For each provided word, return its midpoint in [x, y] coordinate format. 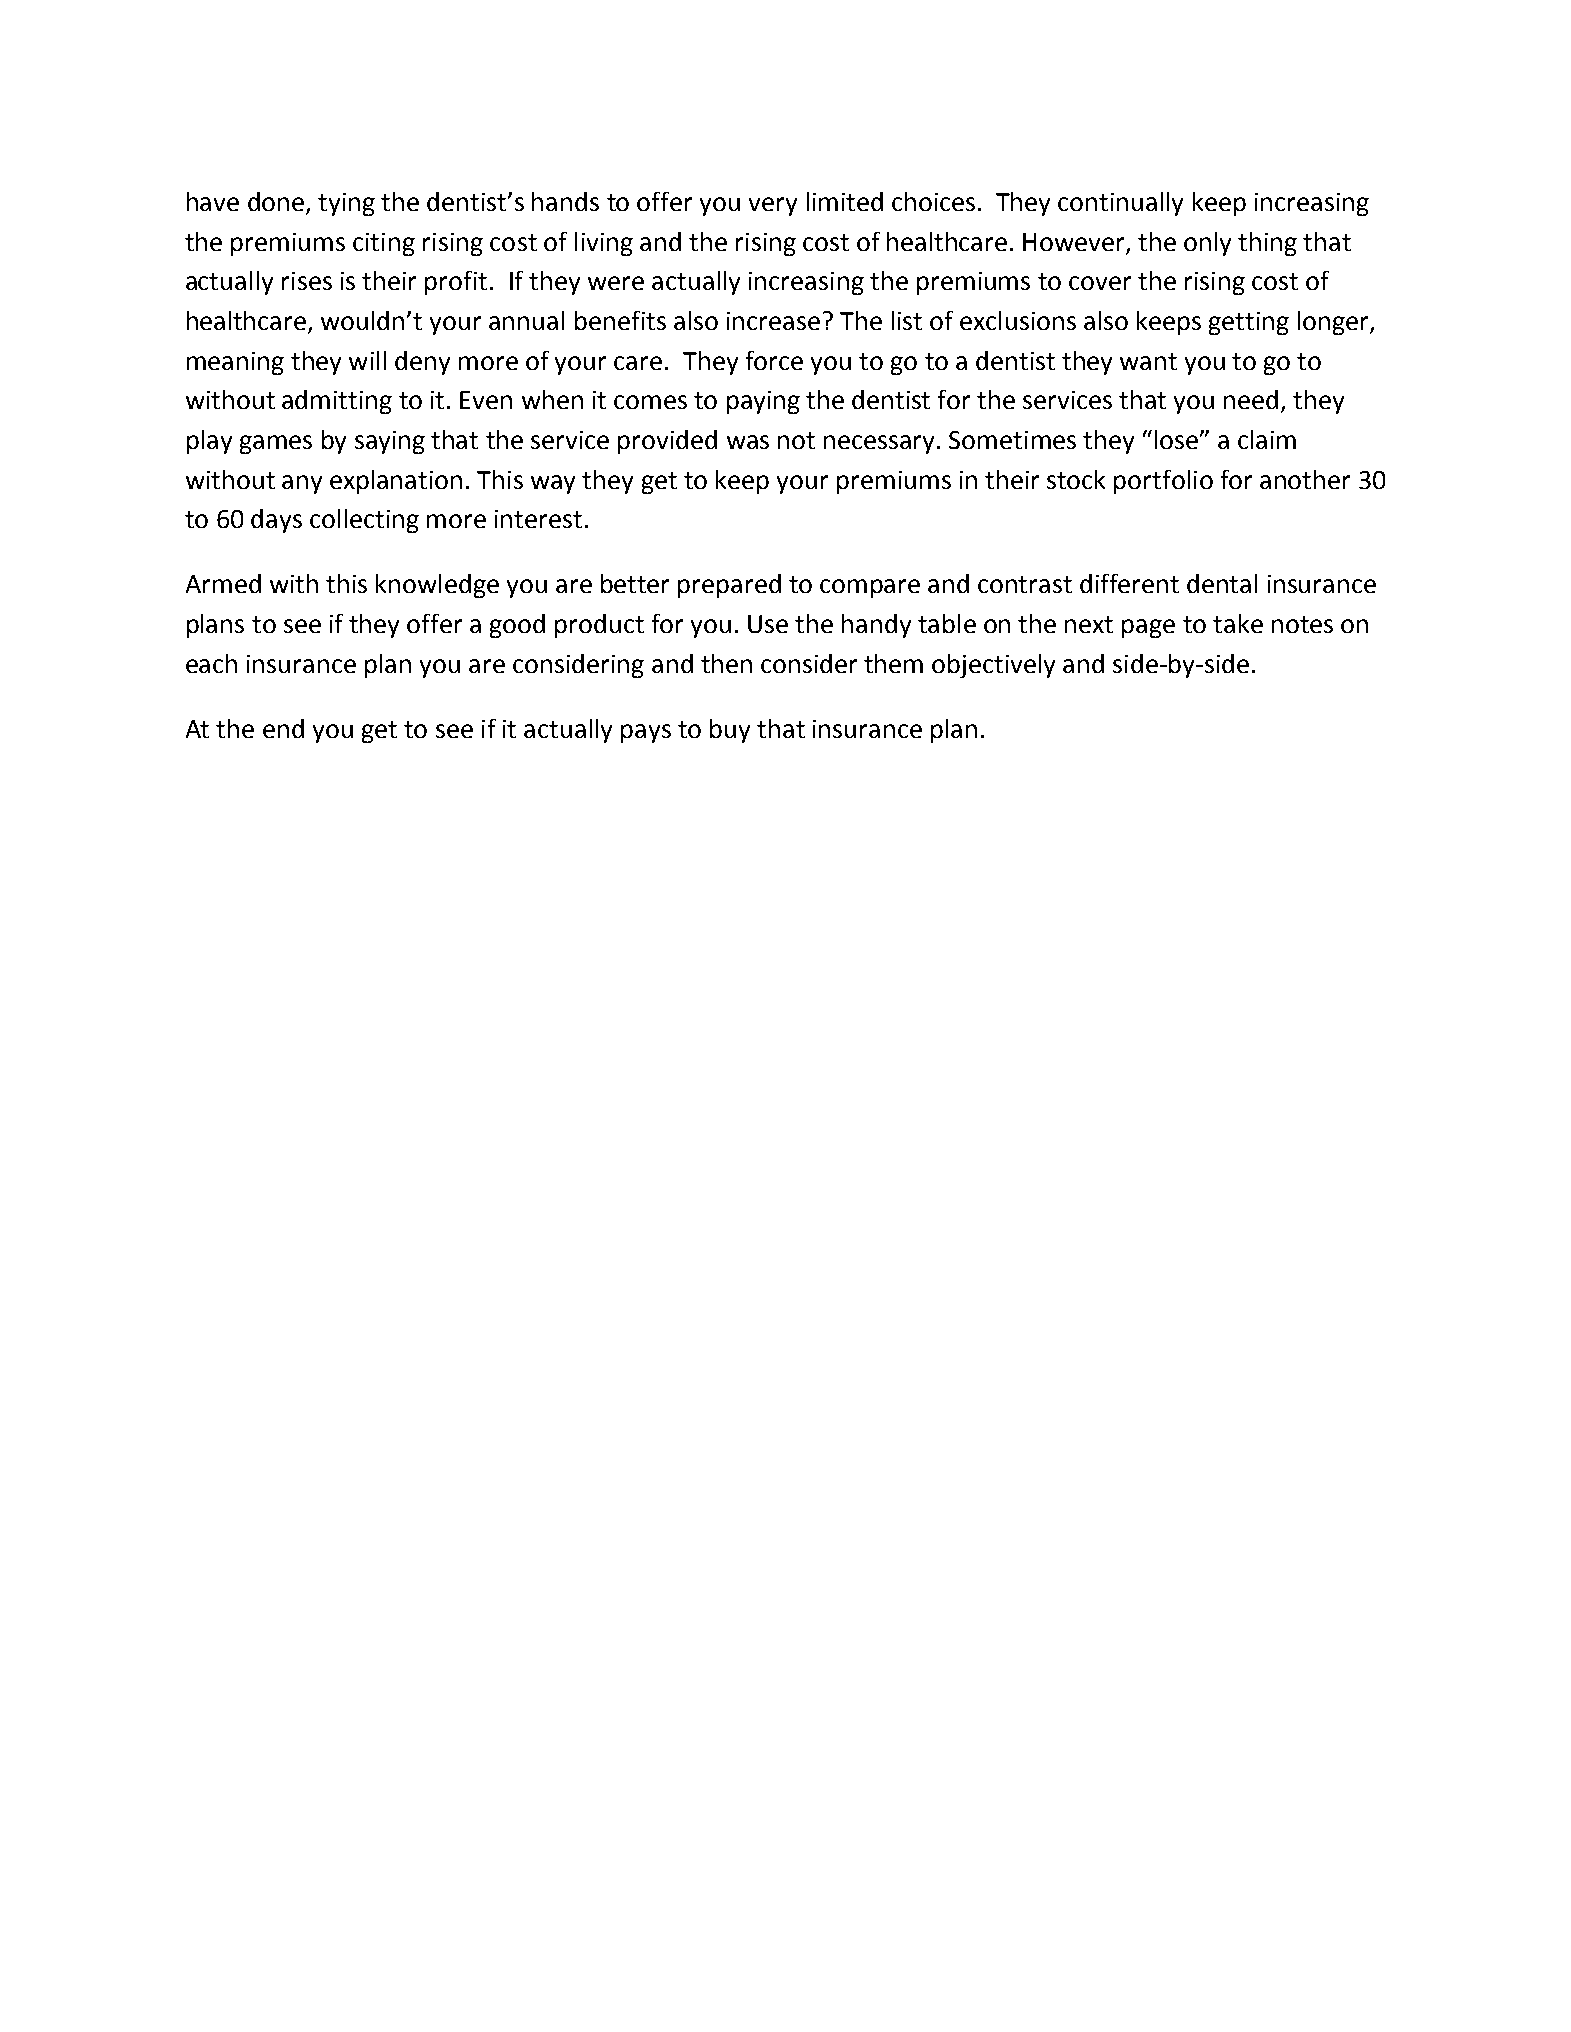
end [283, 728]
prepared [729, 586]
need [1251, 399]
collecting [364, 521]
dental [1222, 583]
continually [1120, 204]
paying [763, 402]
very [773, 206]
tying [346, 204]
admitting [337, 402]
